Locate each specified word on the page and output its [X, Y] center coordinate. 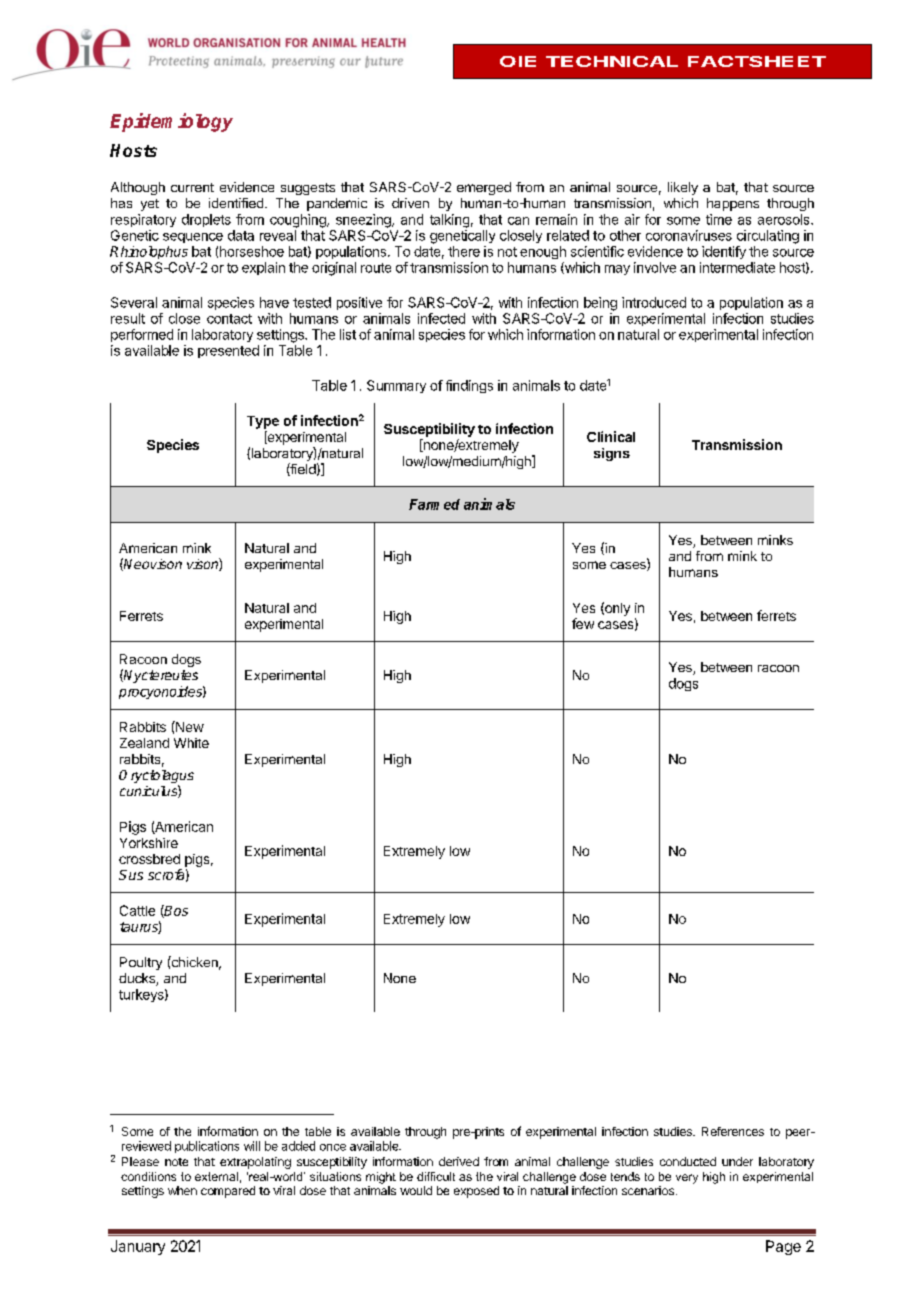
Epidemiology [171, 122]
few [583, 623]
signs [612, 454]
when [182, 1190]
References [733, 1131]
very [687, 1179]
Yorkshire [149, 843]
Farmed [434, 504]
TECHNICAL [612, 61]
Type [263, 422]
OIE [518, 61]
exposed [476, 1192]
